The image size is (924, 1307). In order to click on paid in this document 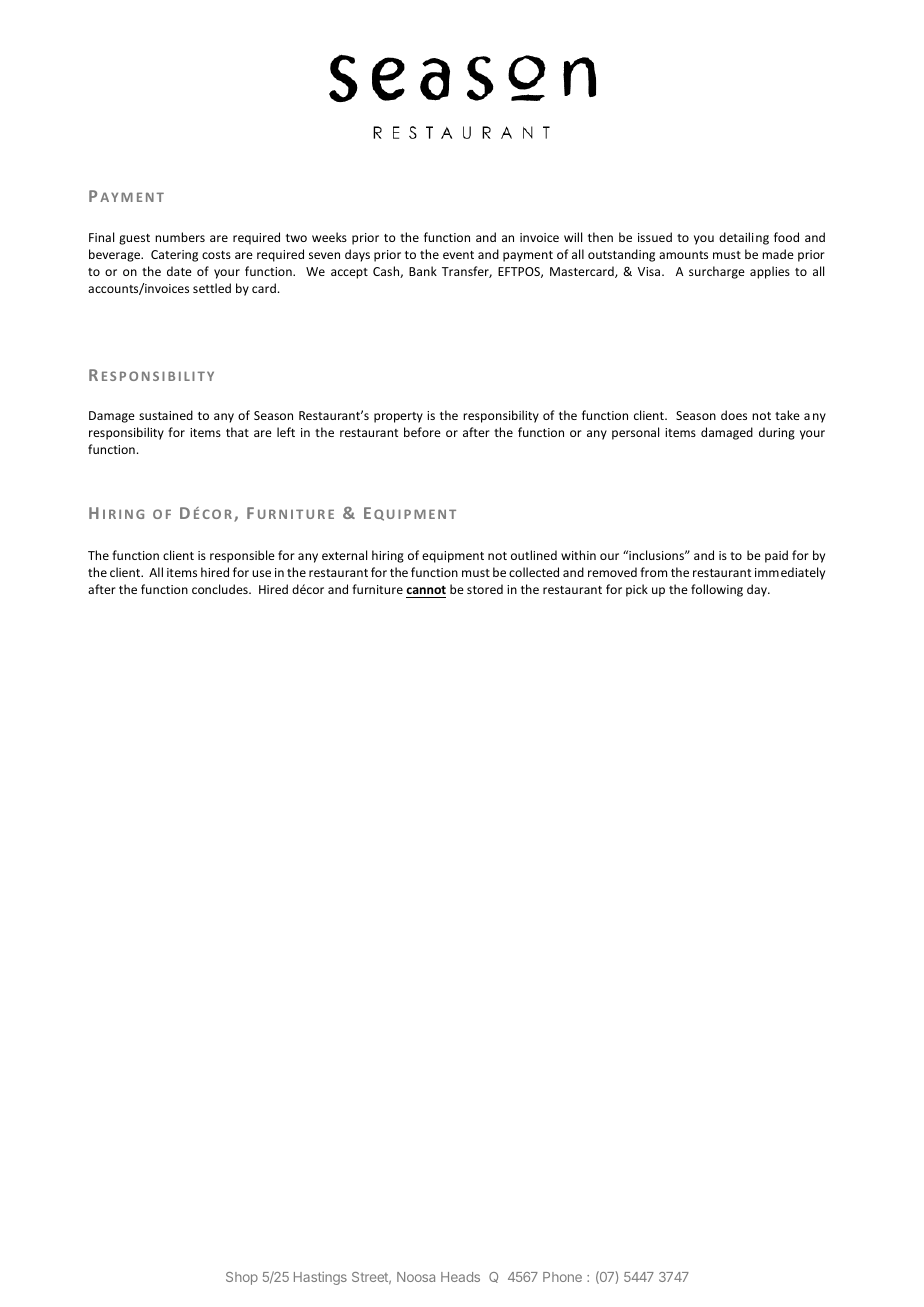, I will do `click(776, 556)`.
